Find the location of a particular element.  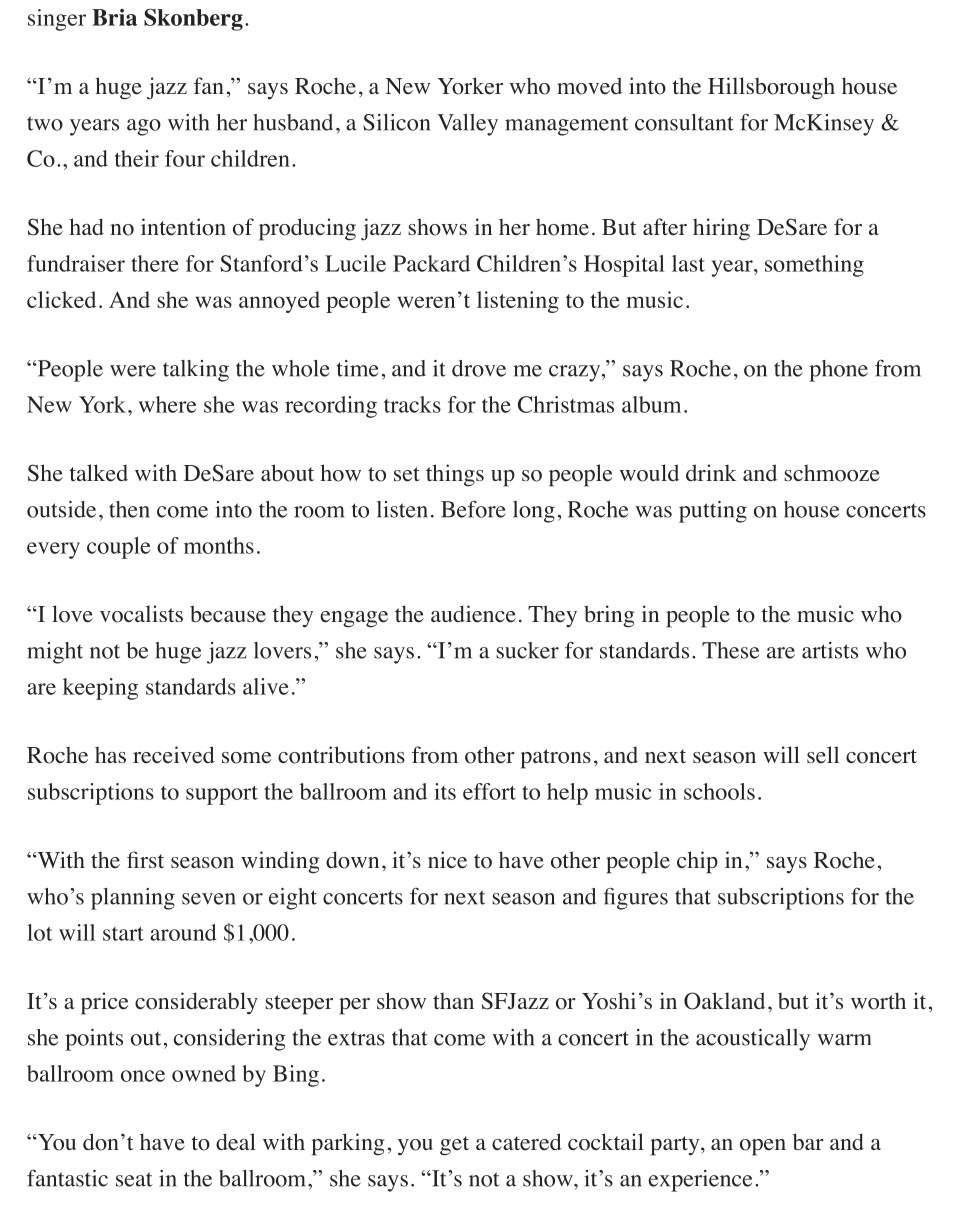

chip is located at coordinates (697, 862).
